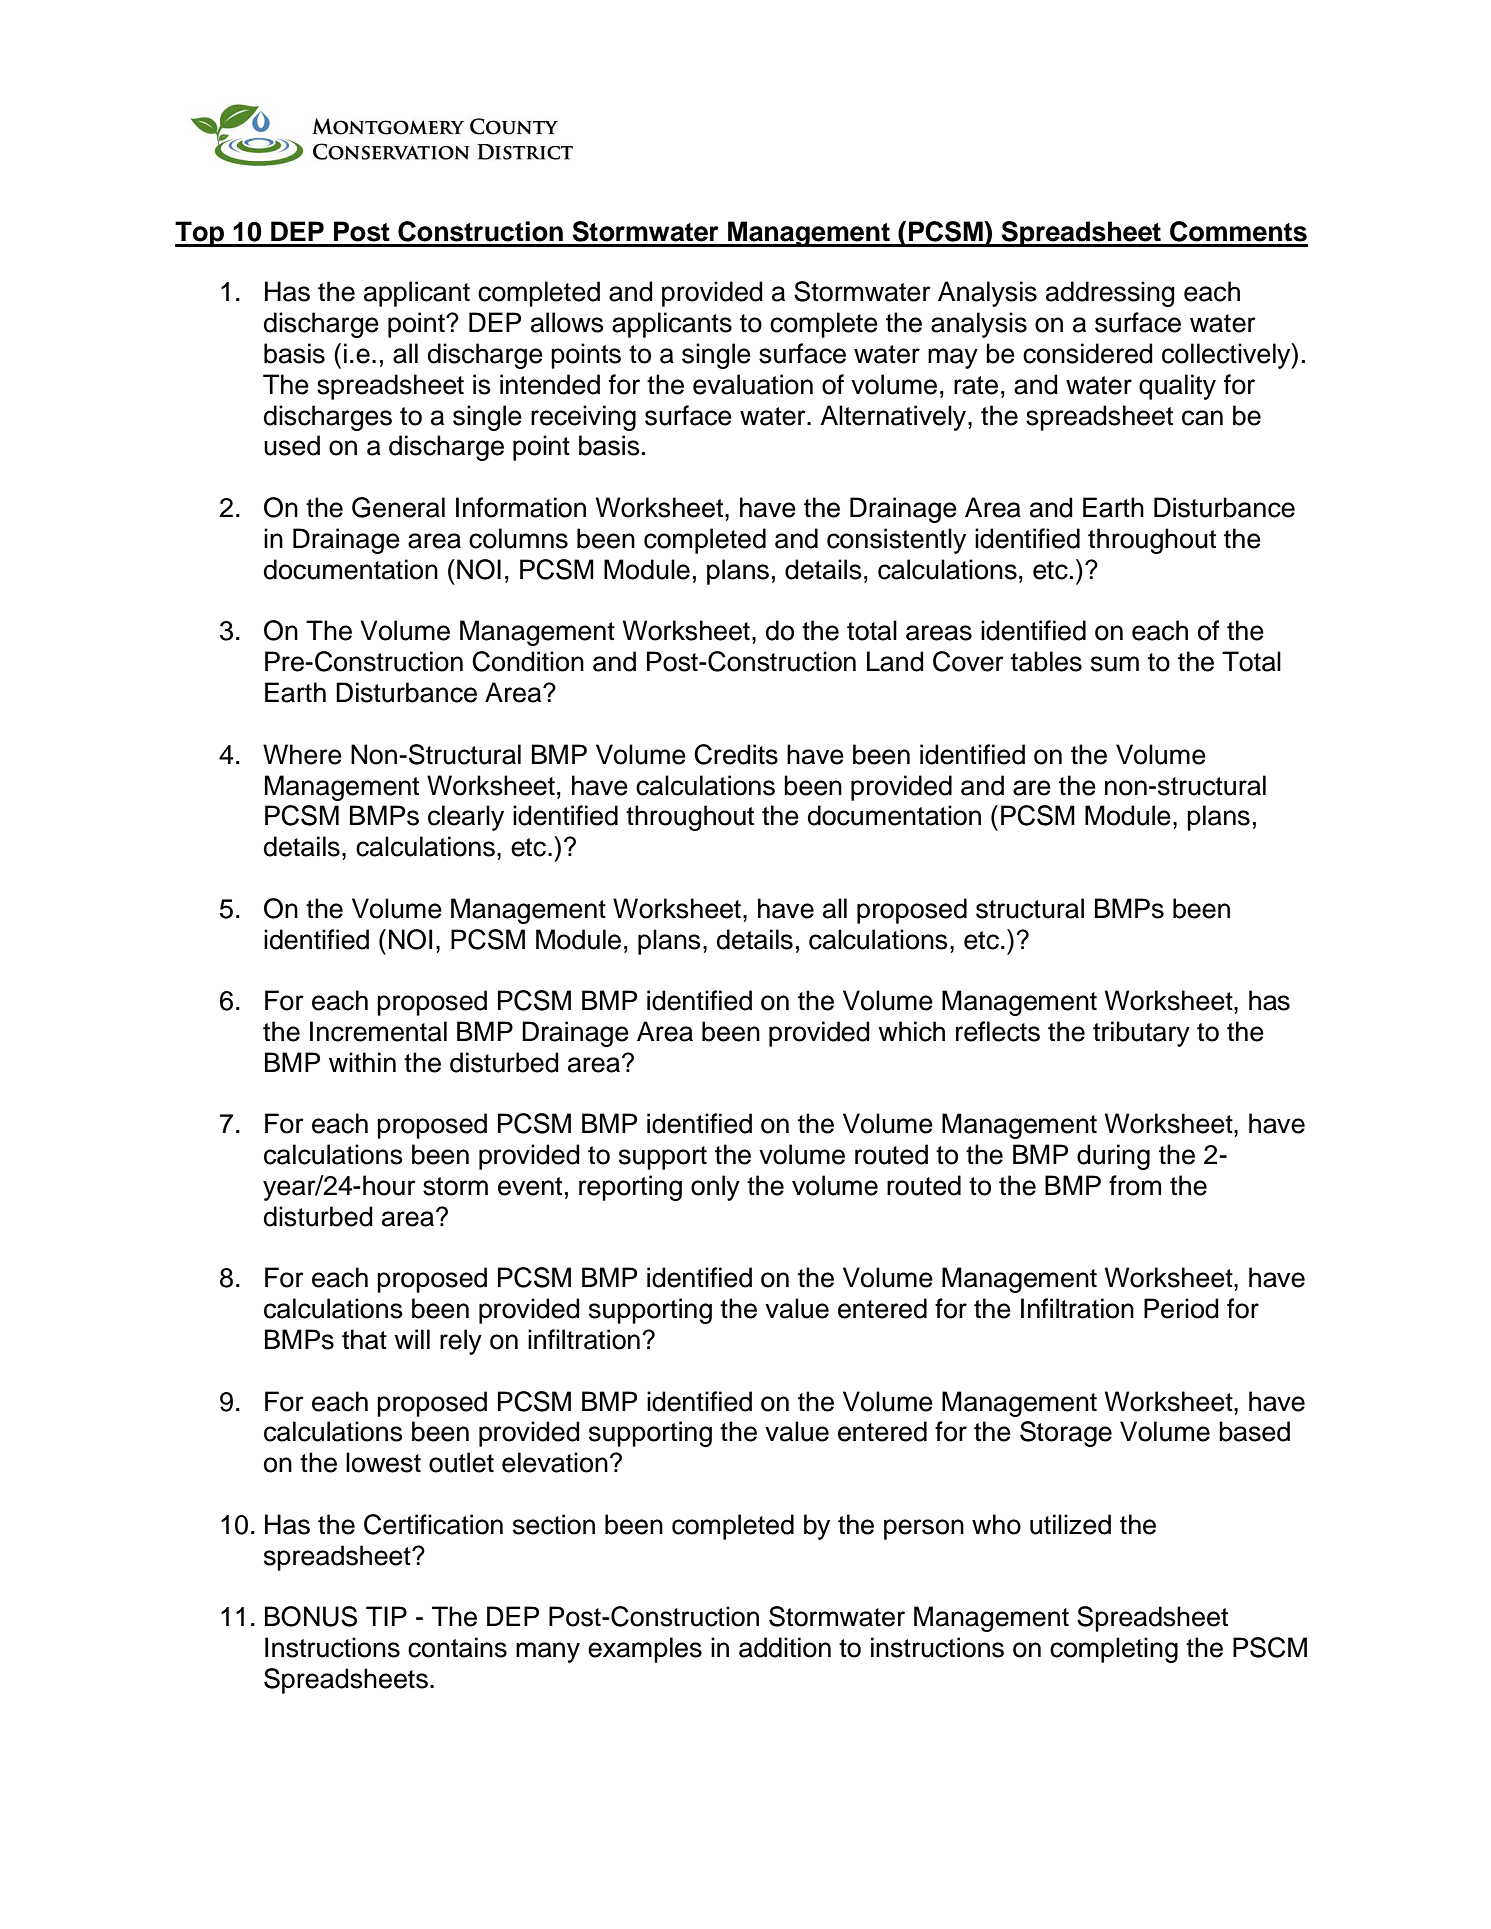 The height and width of the screenshot is (1929, 1491). What do you see at coordinates (378, 1031) in the screenshot?
I see `Incremental` at bounding box center [378, 1031].
